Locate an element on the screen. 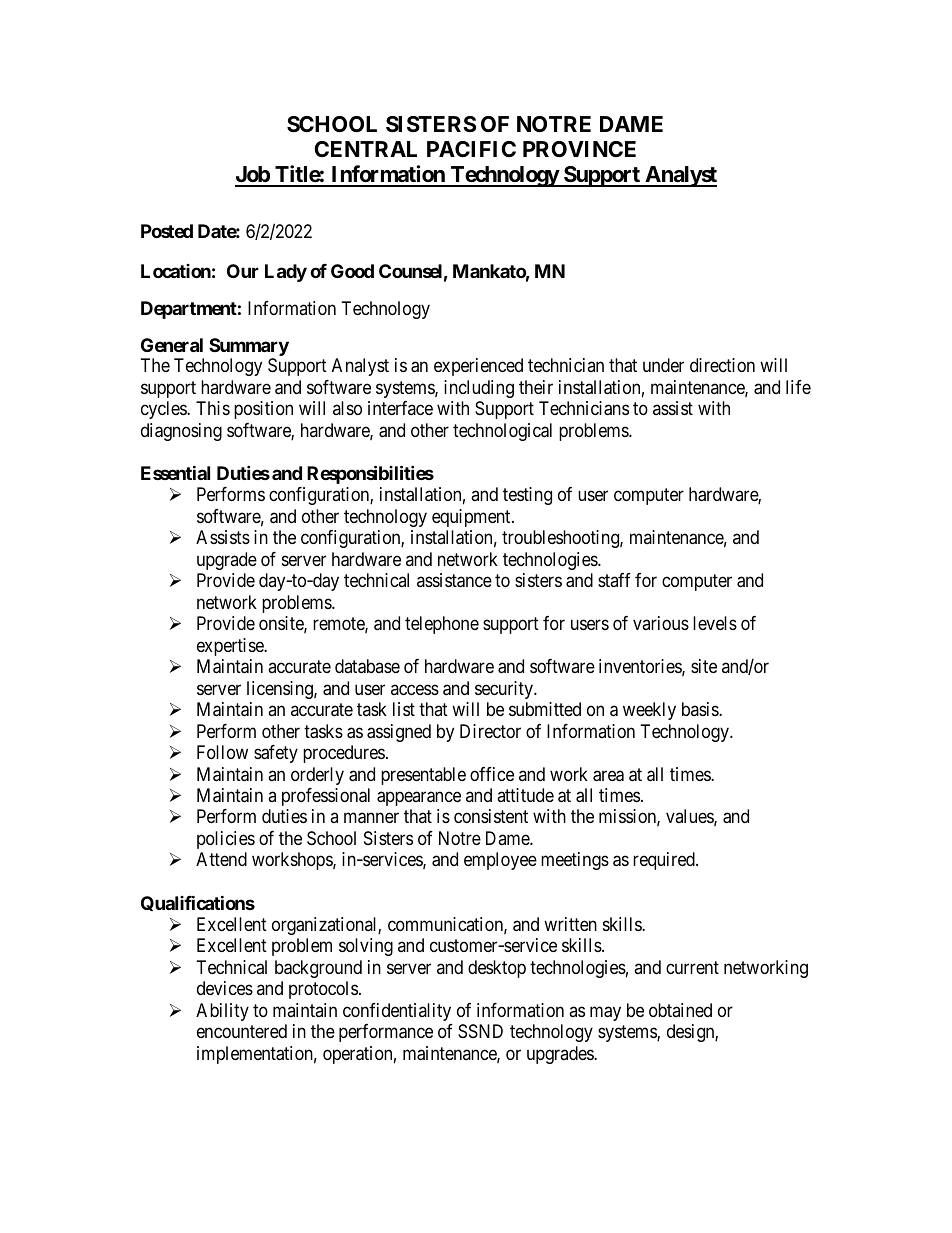  PROVINCE is located at coordinates (579, 149).
